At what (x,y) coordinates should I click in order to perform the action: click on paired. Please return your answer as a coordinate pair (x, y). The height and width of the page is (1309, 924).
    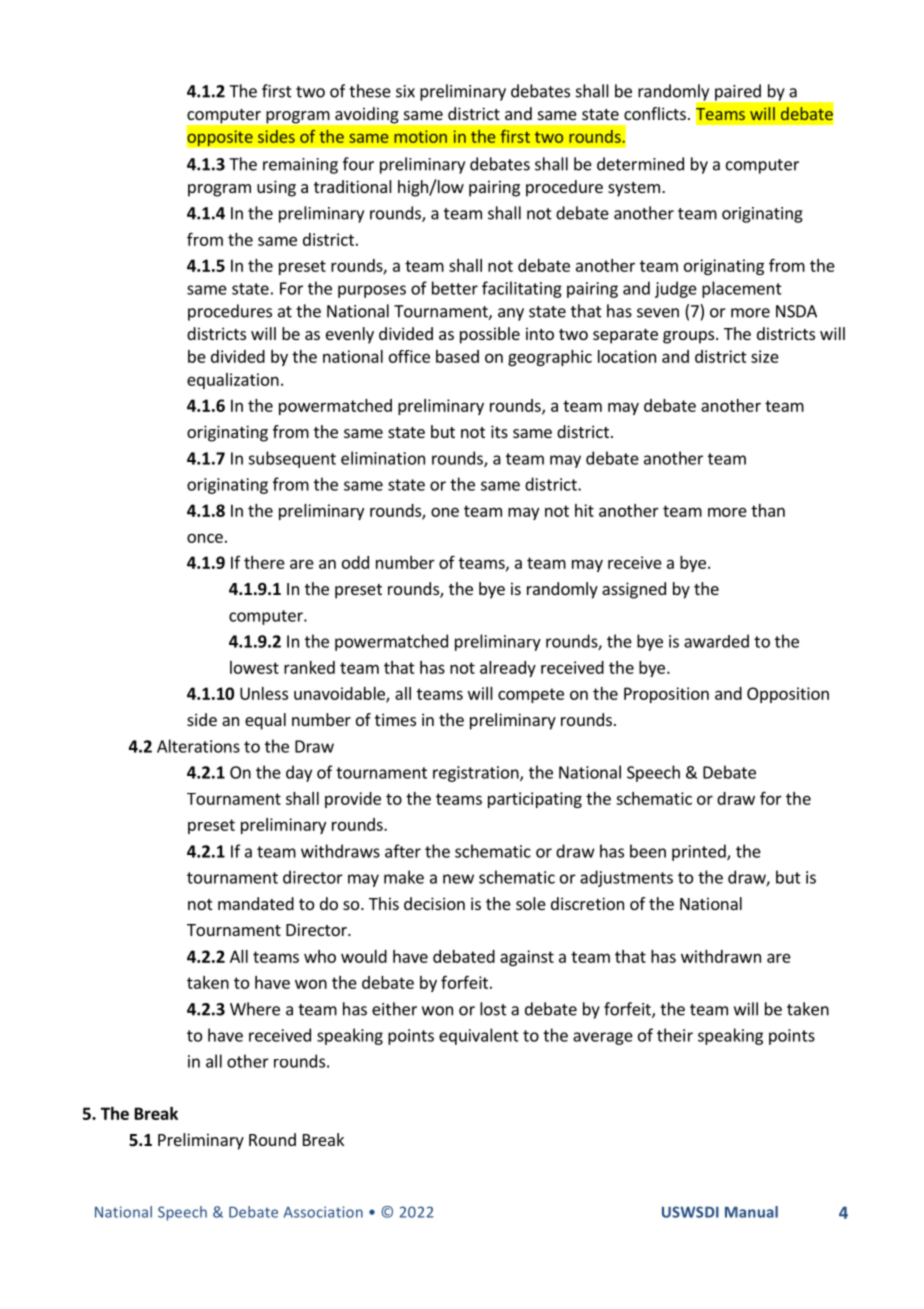
    Looking at the image, I should click on (738, 92).
